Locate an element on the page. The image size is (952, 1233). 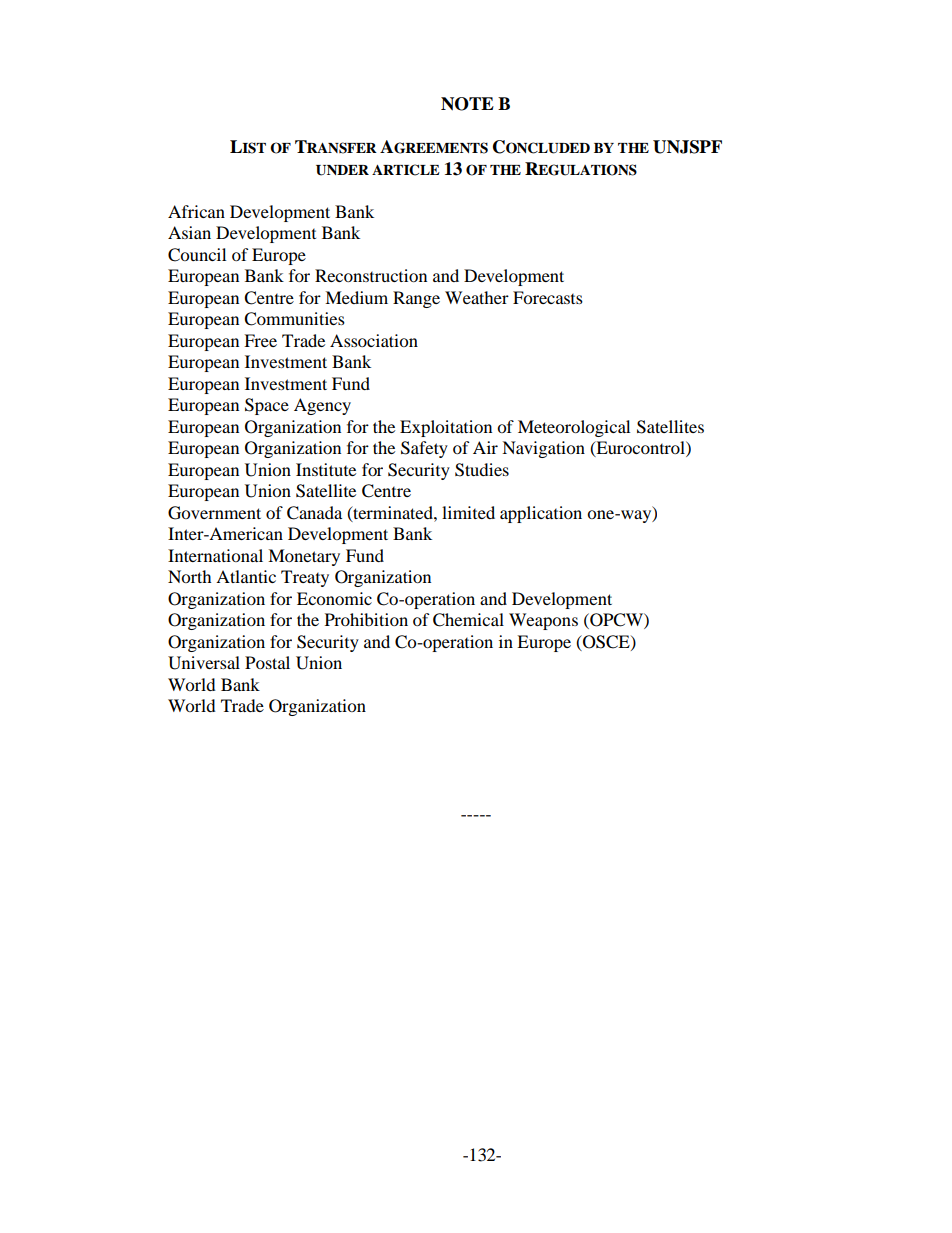
Postal is located at coordinates (267, 662).
